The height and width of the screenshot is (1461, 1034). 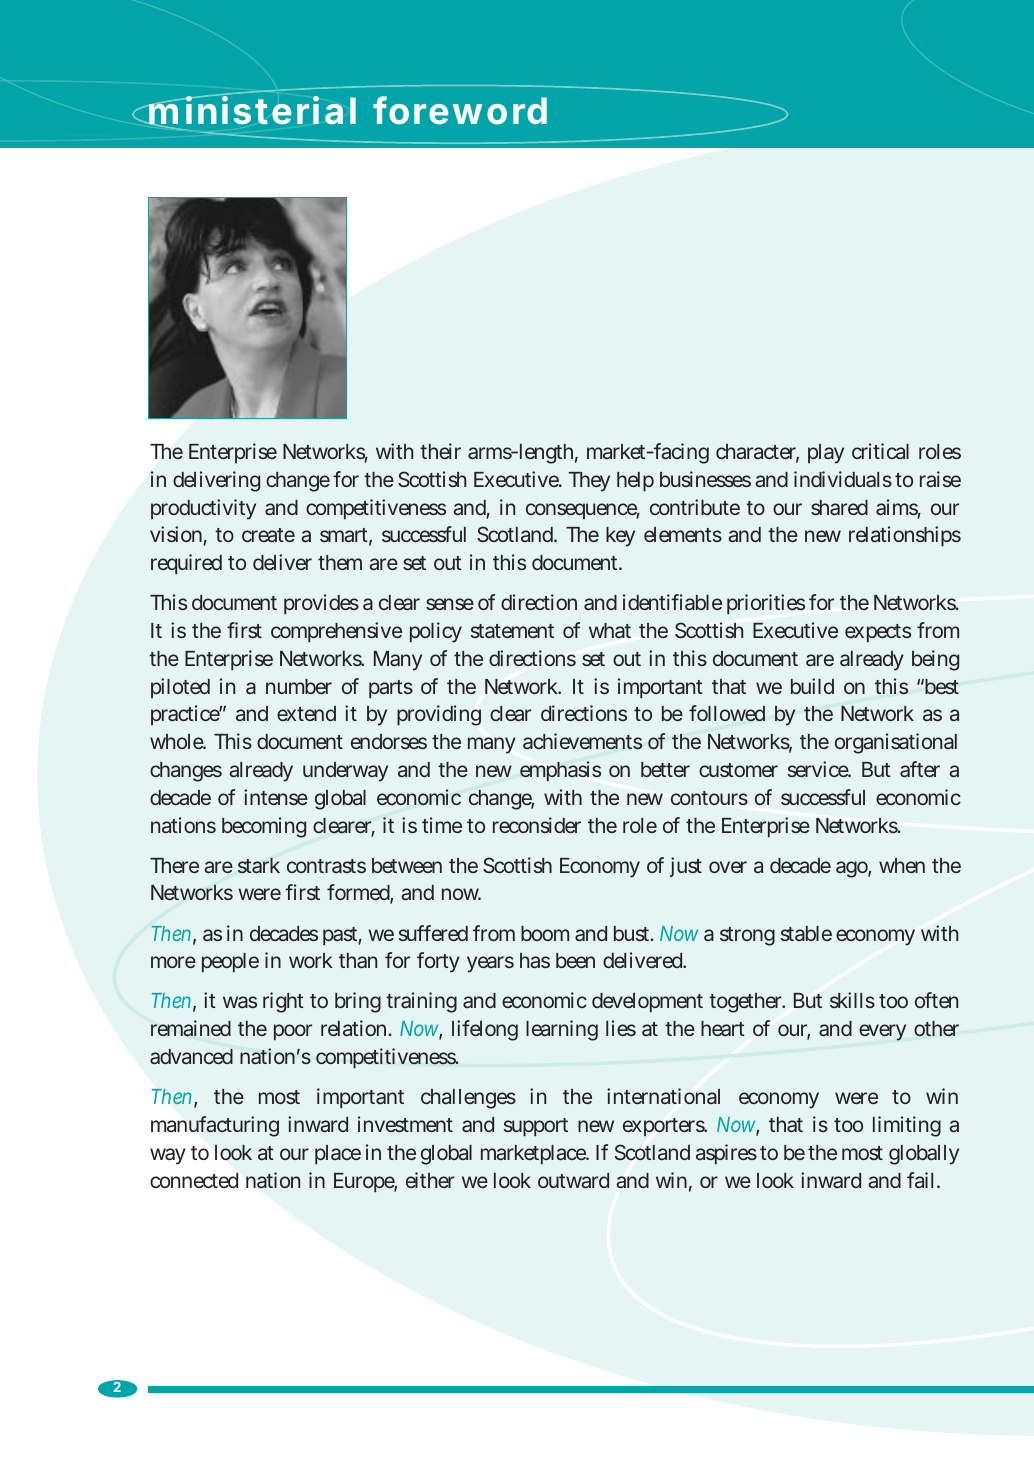 What do you see at coordinates (512, 631) in the screenshot?
I see `statement` at bounding box center [512, 631].
